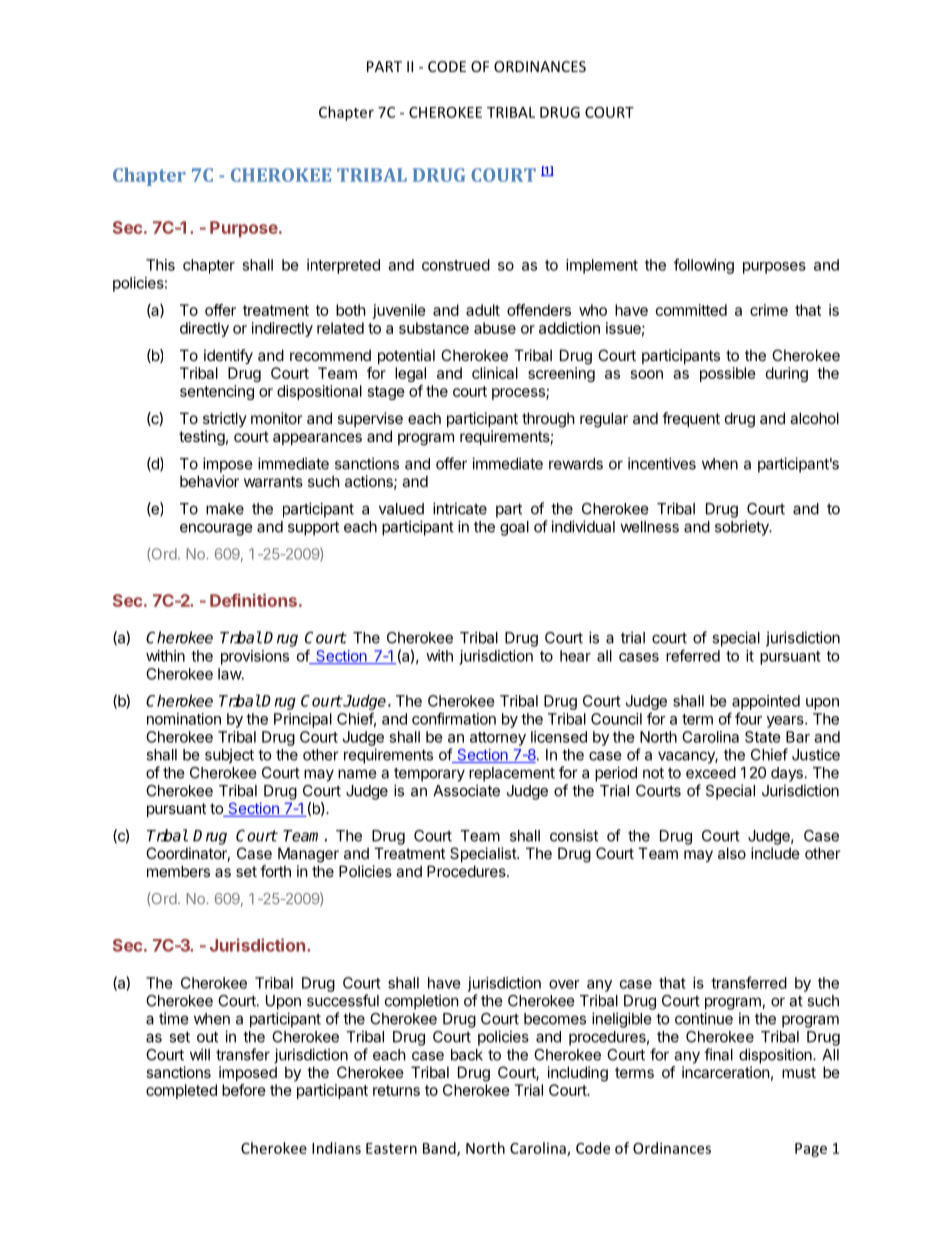 The height and width of the screenshot is (1233, 952). Describe the element at coordinates (564, 984) in the screenshot. I see `over` at that location.
